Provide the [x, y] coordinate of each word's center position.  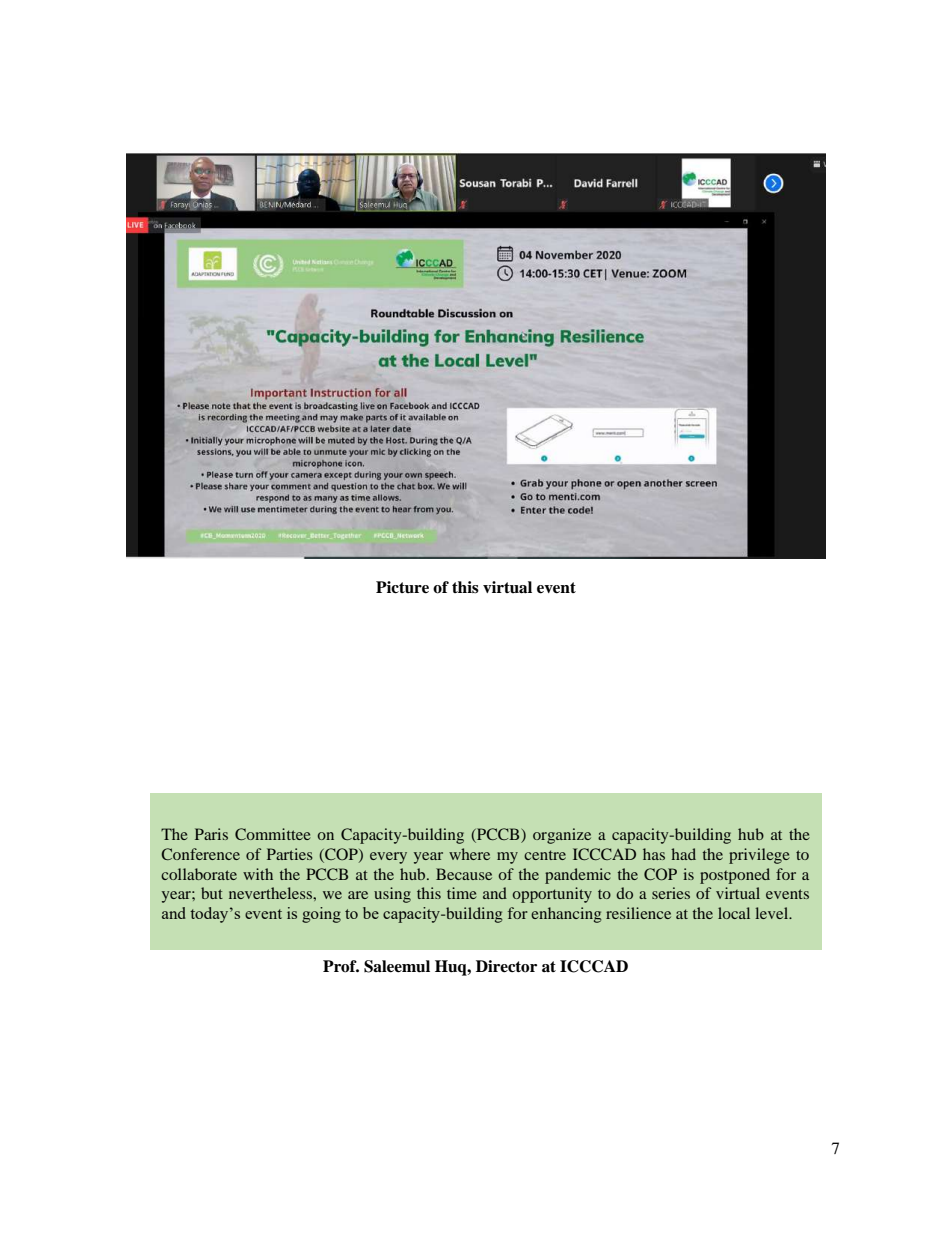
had [683, 854]
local [734, 913]
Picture [402, 587]
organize [562, 836]
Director [506, 966]
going [321, 915]
